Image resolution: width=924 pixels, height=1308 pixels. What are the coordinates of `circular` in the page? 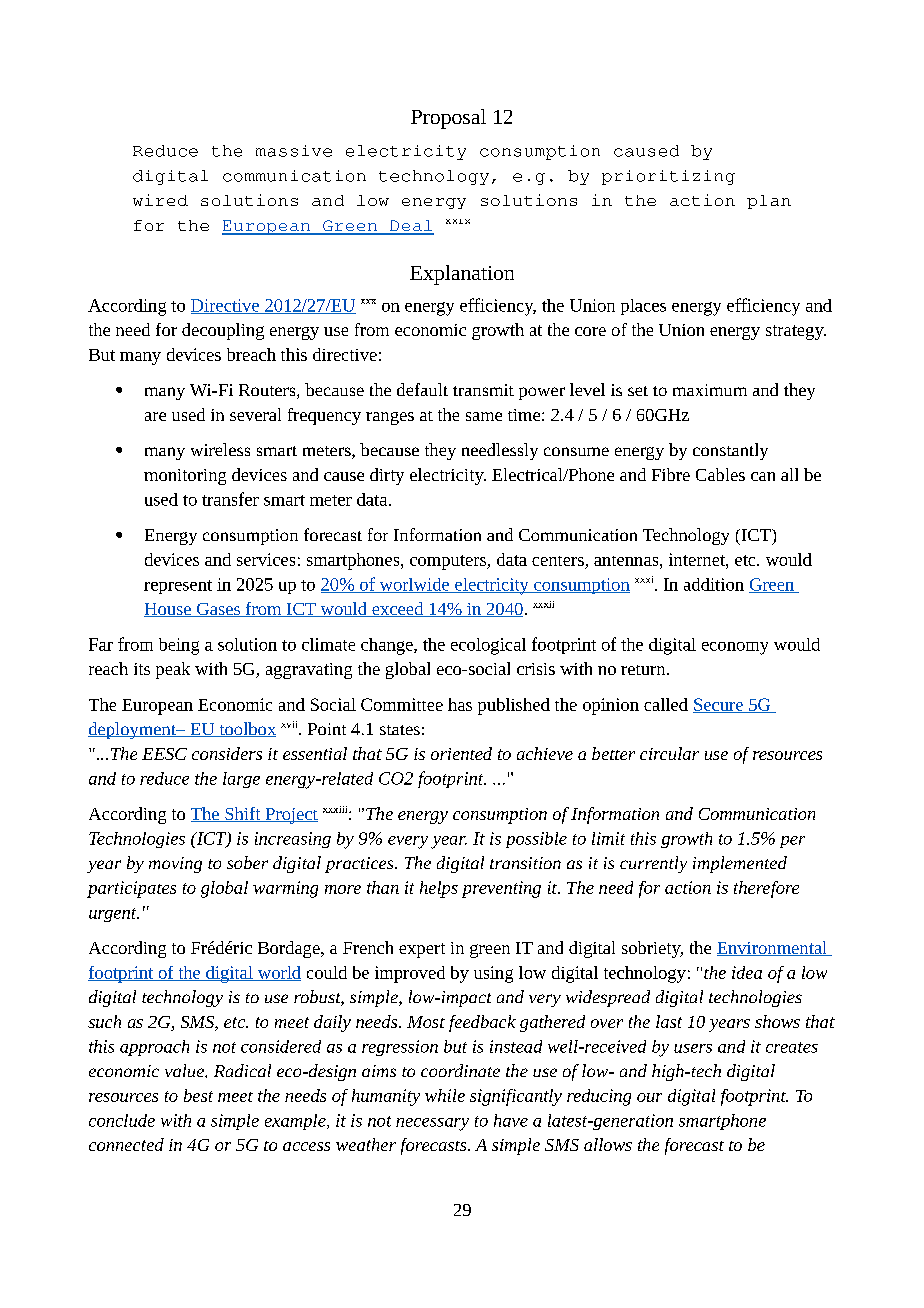 It's located at (669, 753).
